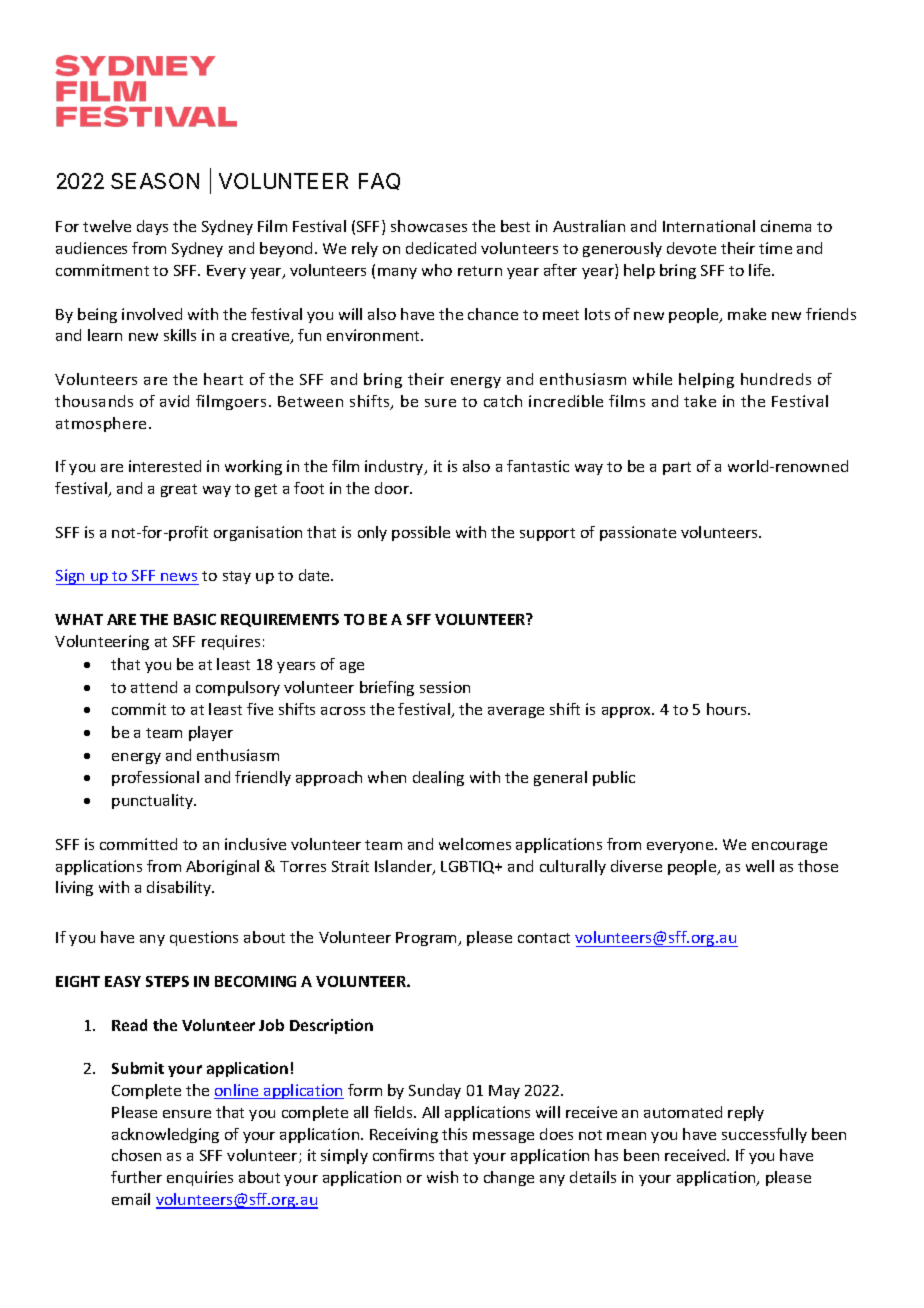 Image resolution: width=924 pixels, height=1308 pixels. What do you see at coordinates (709, 226) in the image?
I see `International` at bounding box center [709, 226].
